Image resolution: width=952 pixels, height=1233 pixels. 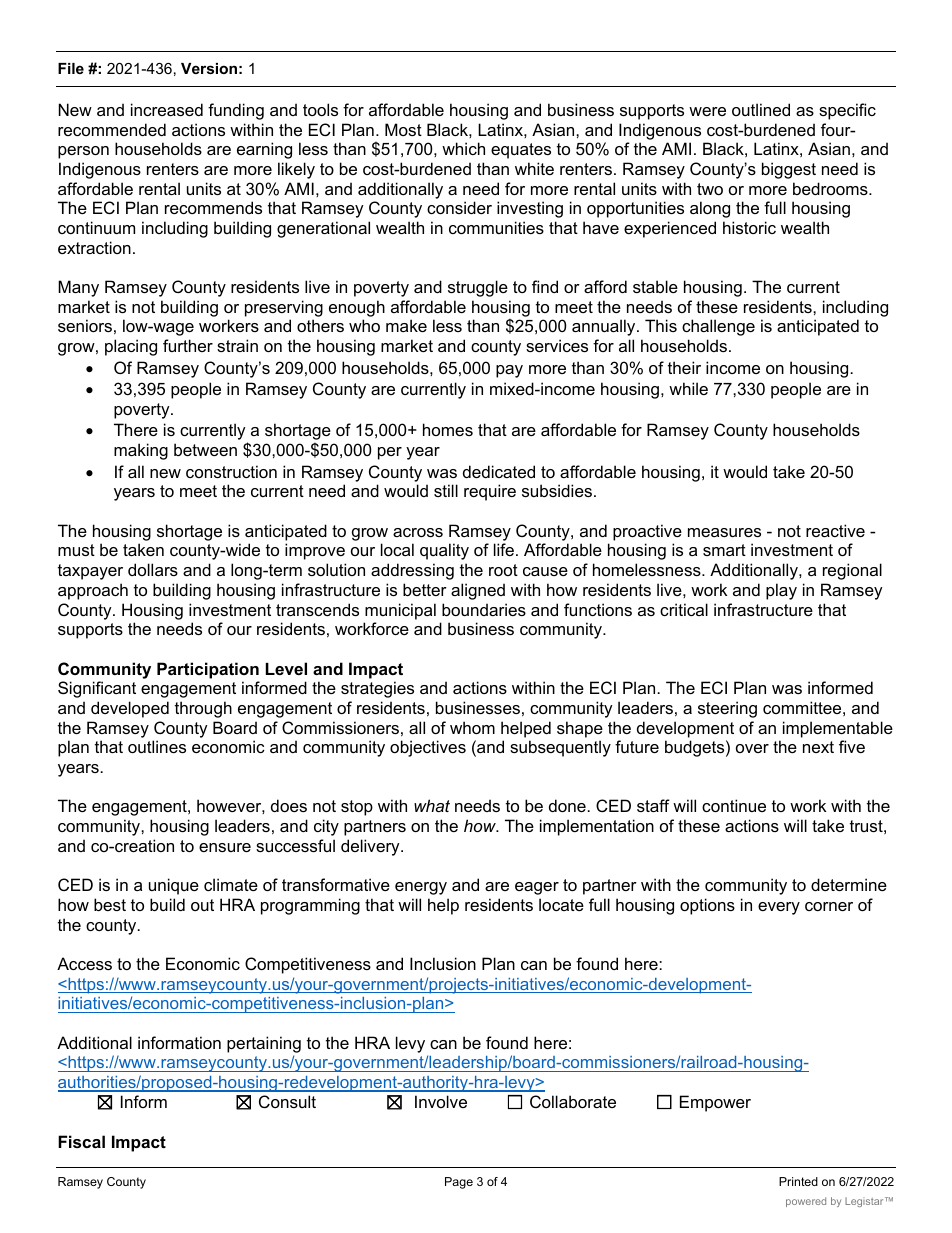 What do you see at coordinates (484, 609) in the document?
I see `boundaries` at bounding box center [484, 609].
